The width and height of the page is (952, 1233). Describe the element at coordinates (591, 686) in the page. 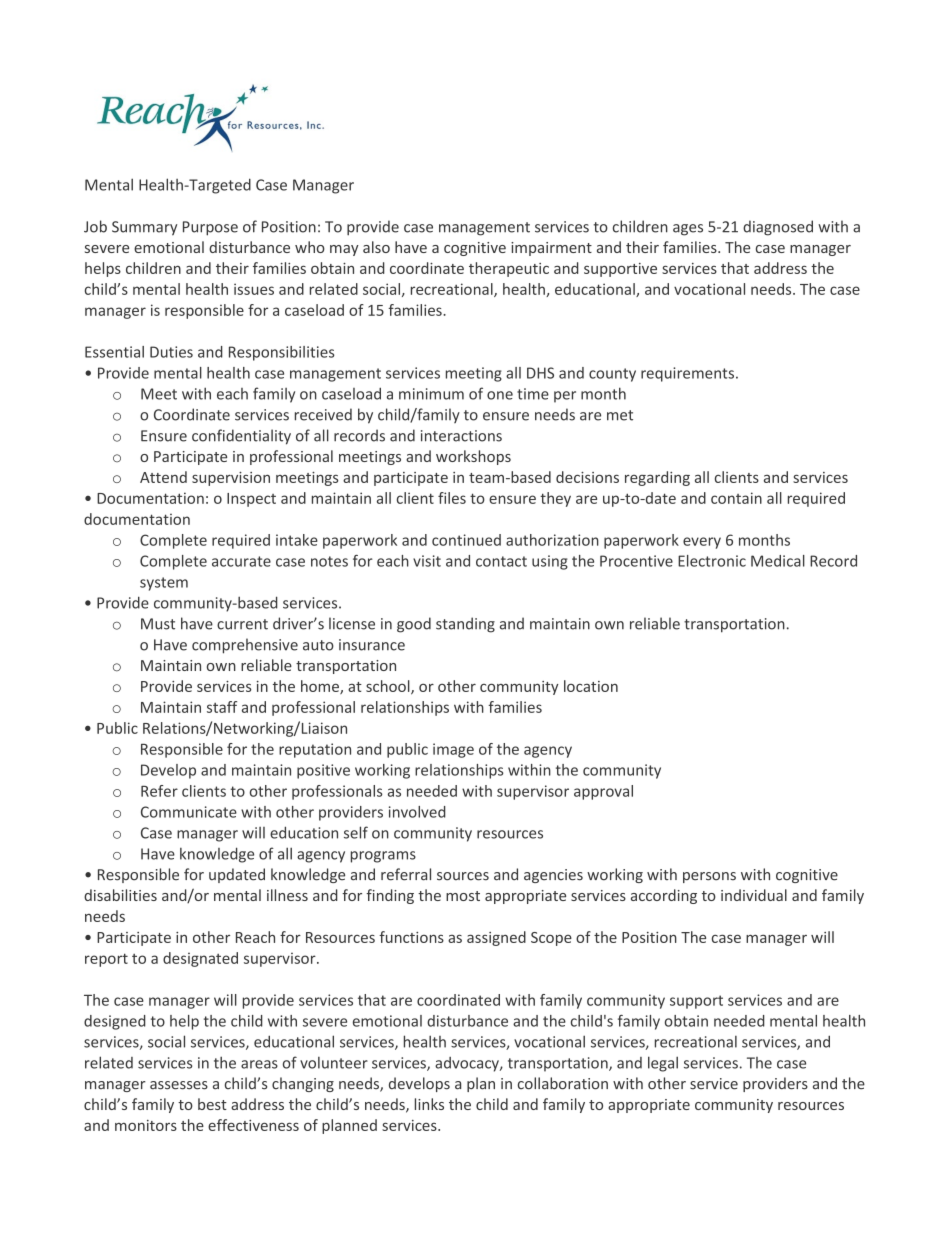

I see `location` at that location.
